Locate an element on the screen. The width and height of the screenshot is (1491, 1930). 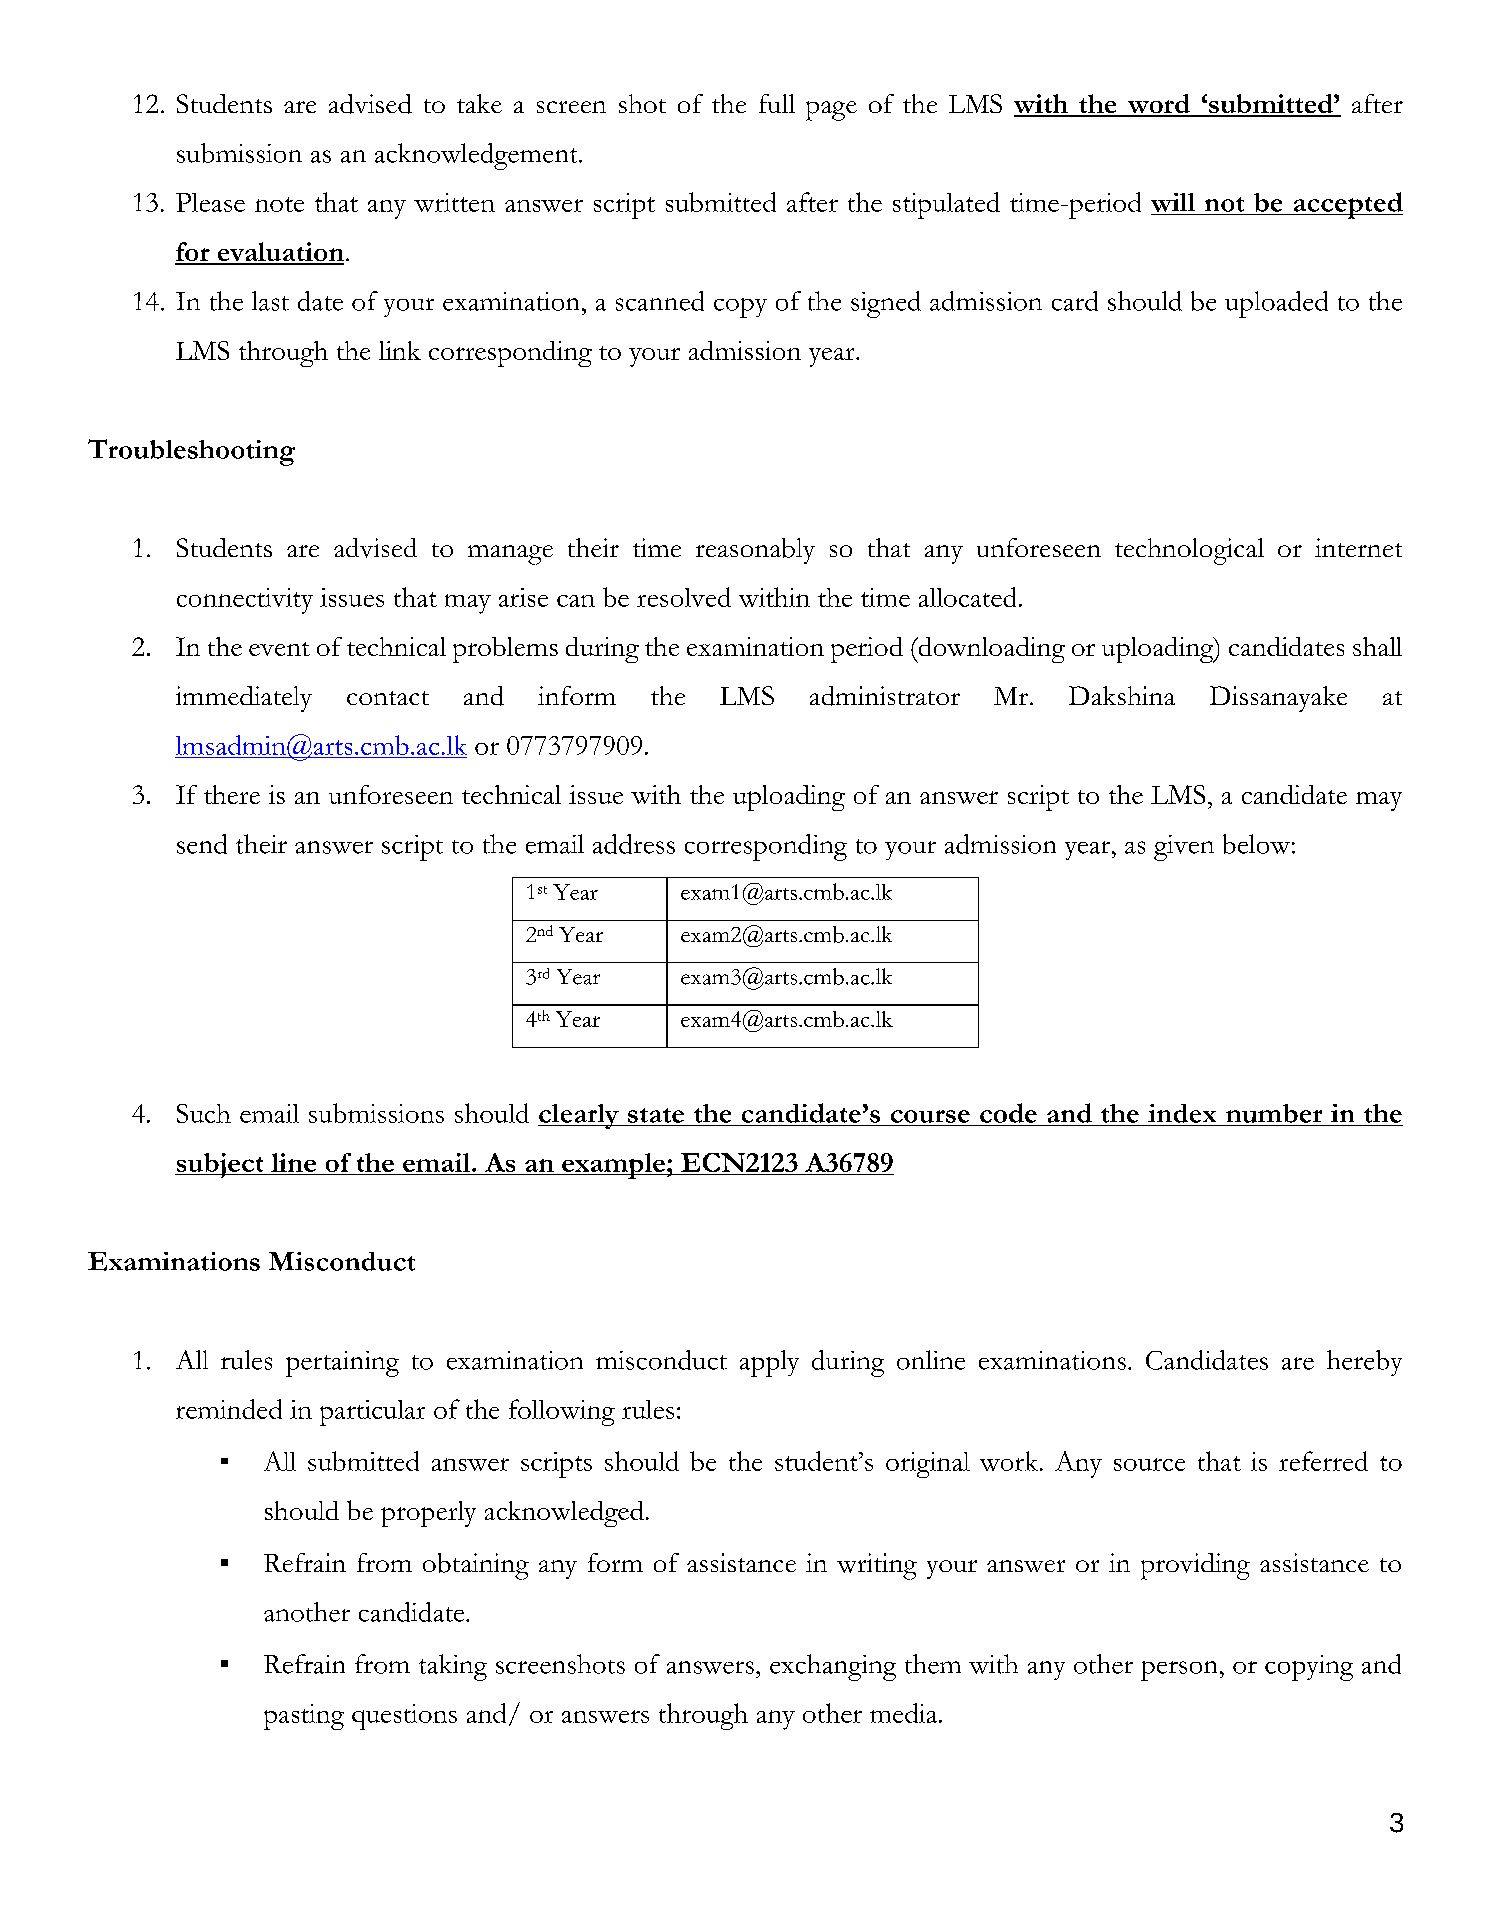
event is located at coordinates (279, 649).
